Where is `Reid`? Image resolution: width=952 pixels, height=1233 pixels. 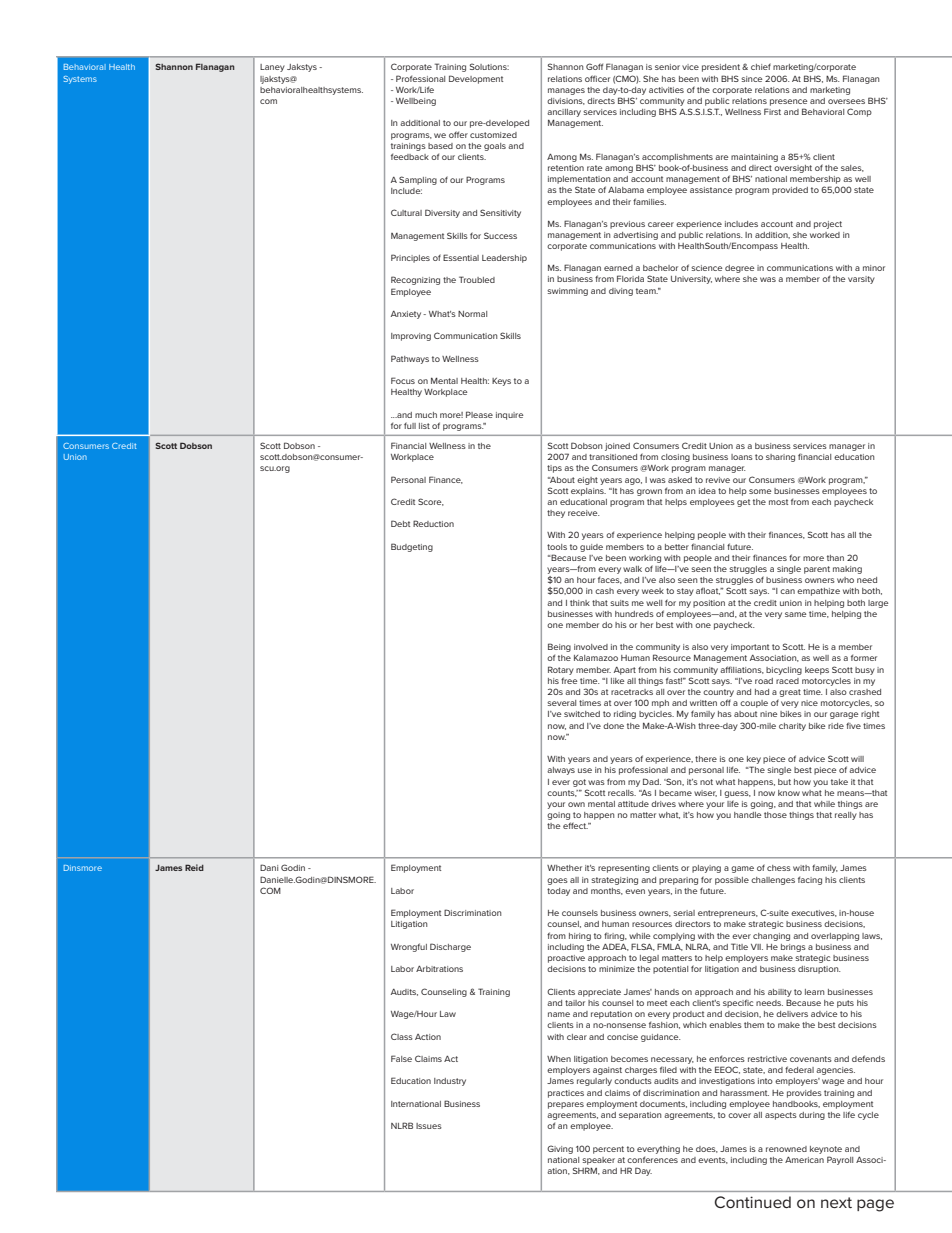
Reid is located at coordinates (194, 867).
